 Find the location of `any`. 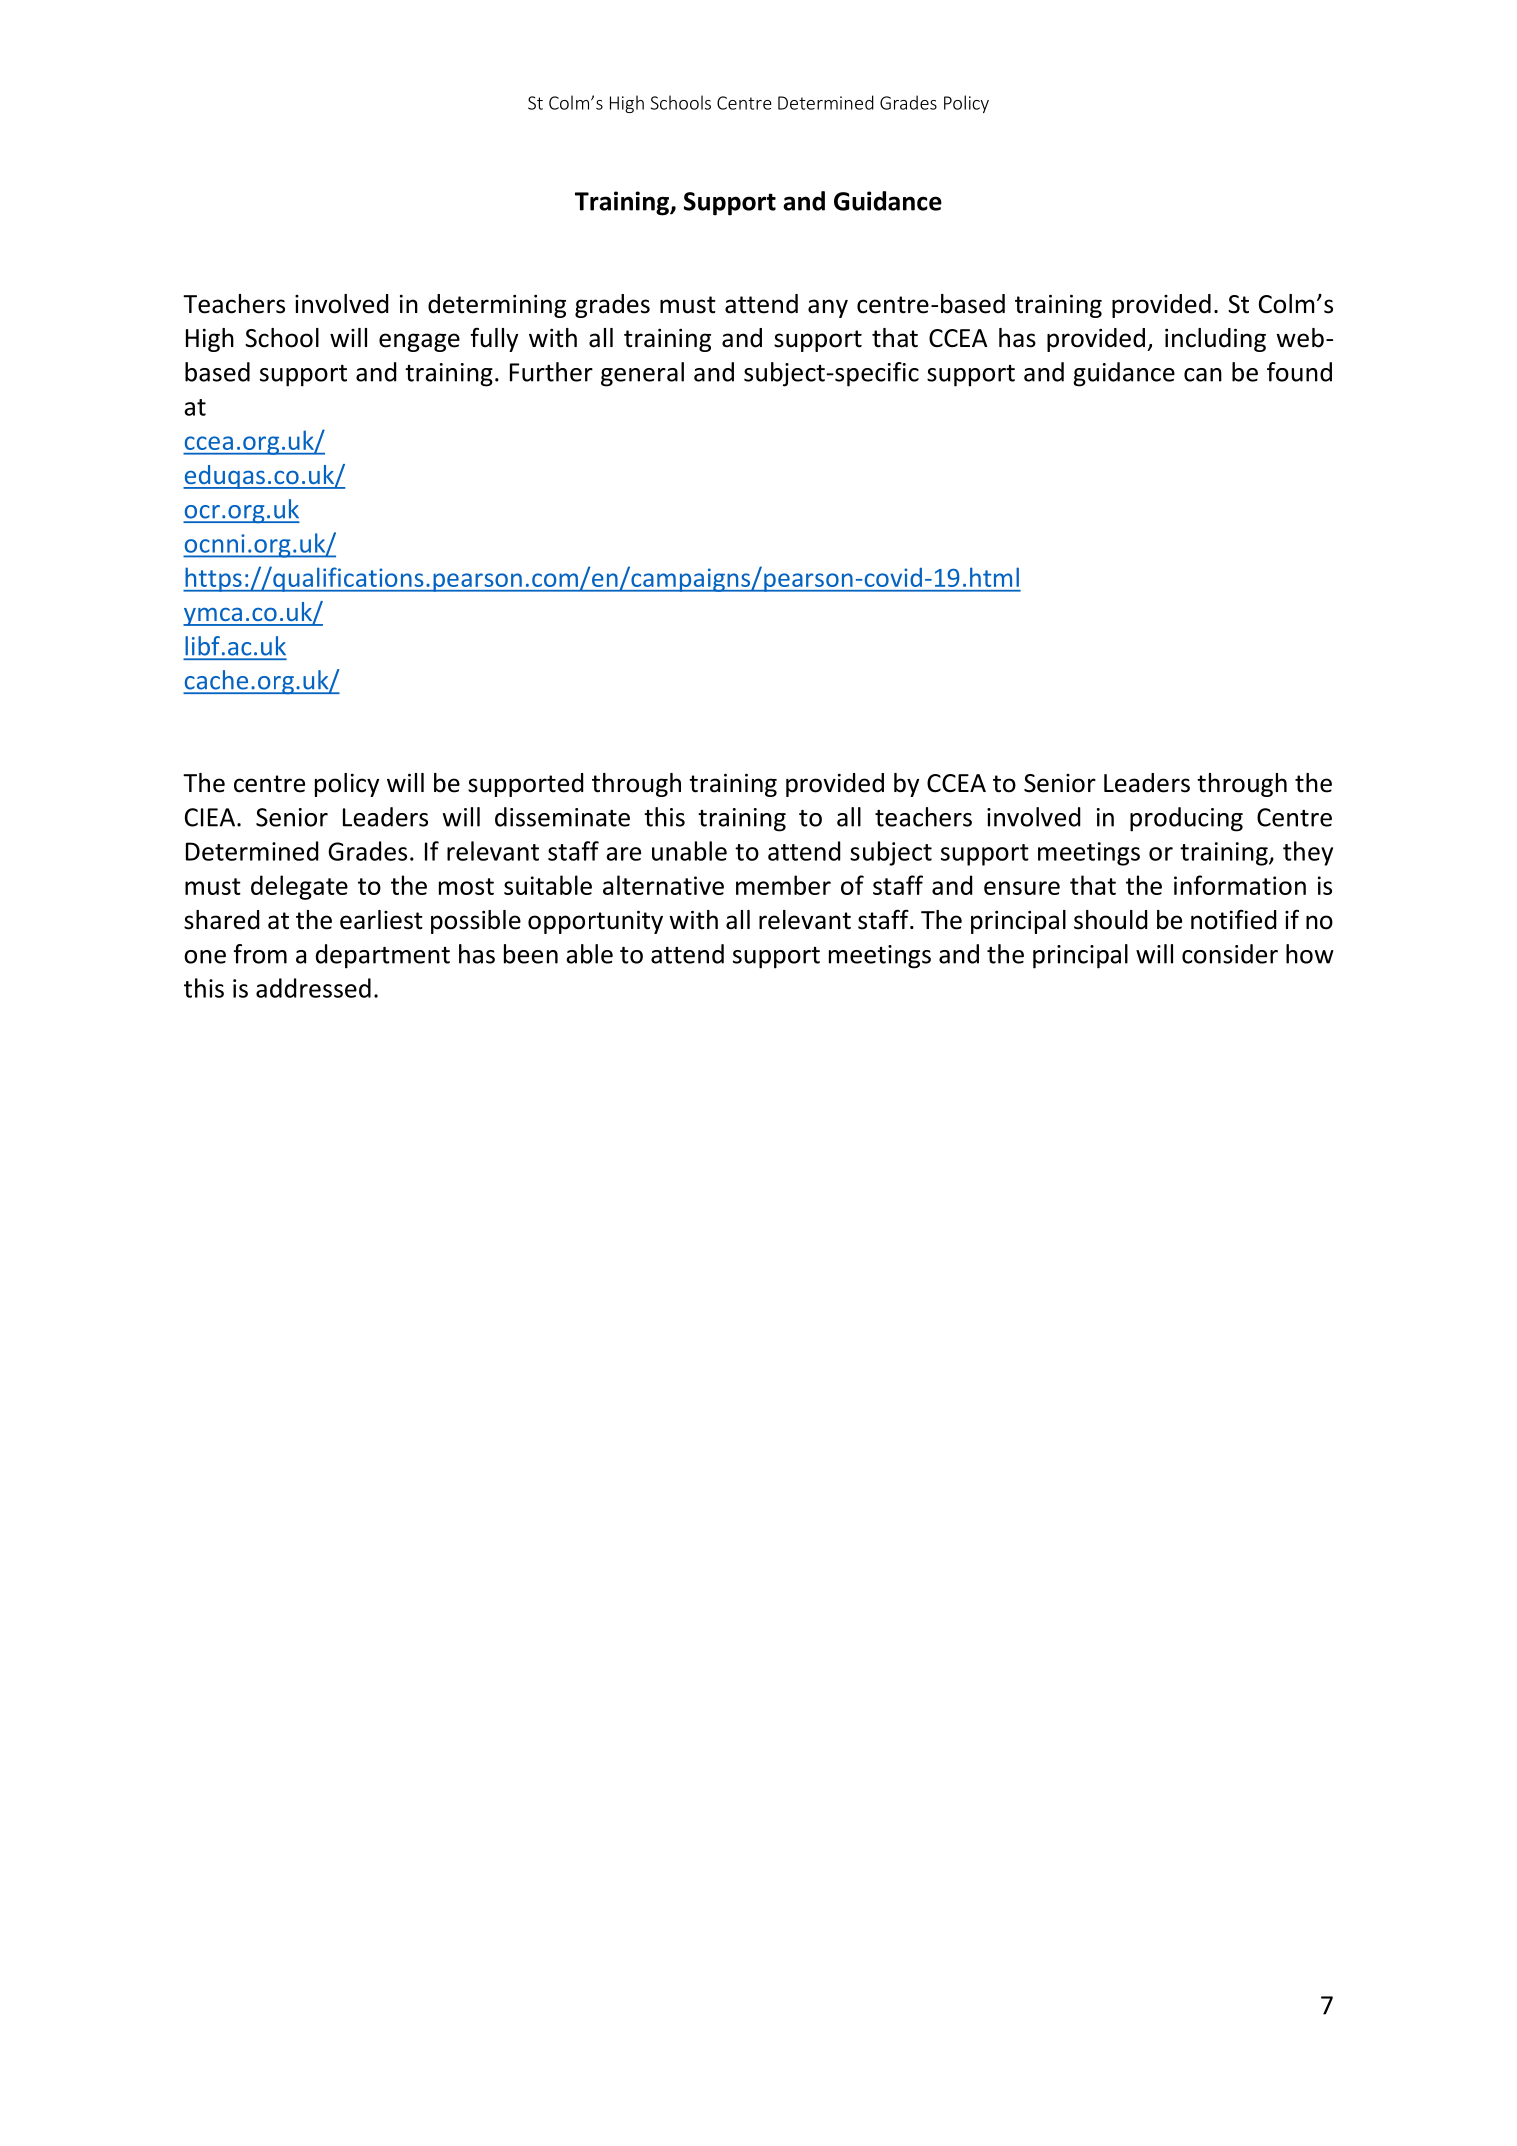

any is located at coordinates (828, 308).
